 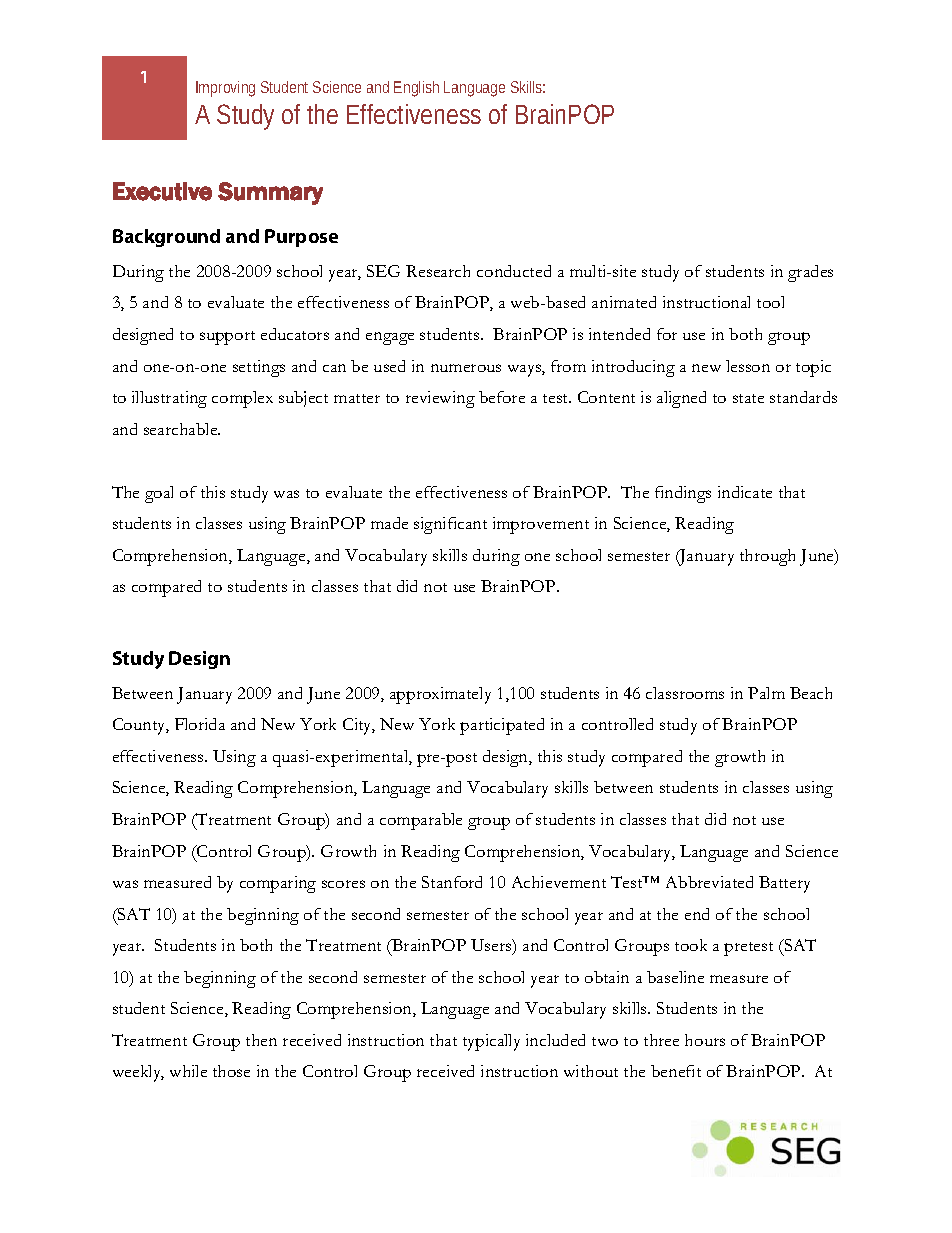 What do you see at coordinates (502, 397) in the screenshot?
I see `before` at bounding box center [502, 397].
